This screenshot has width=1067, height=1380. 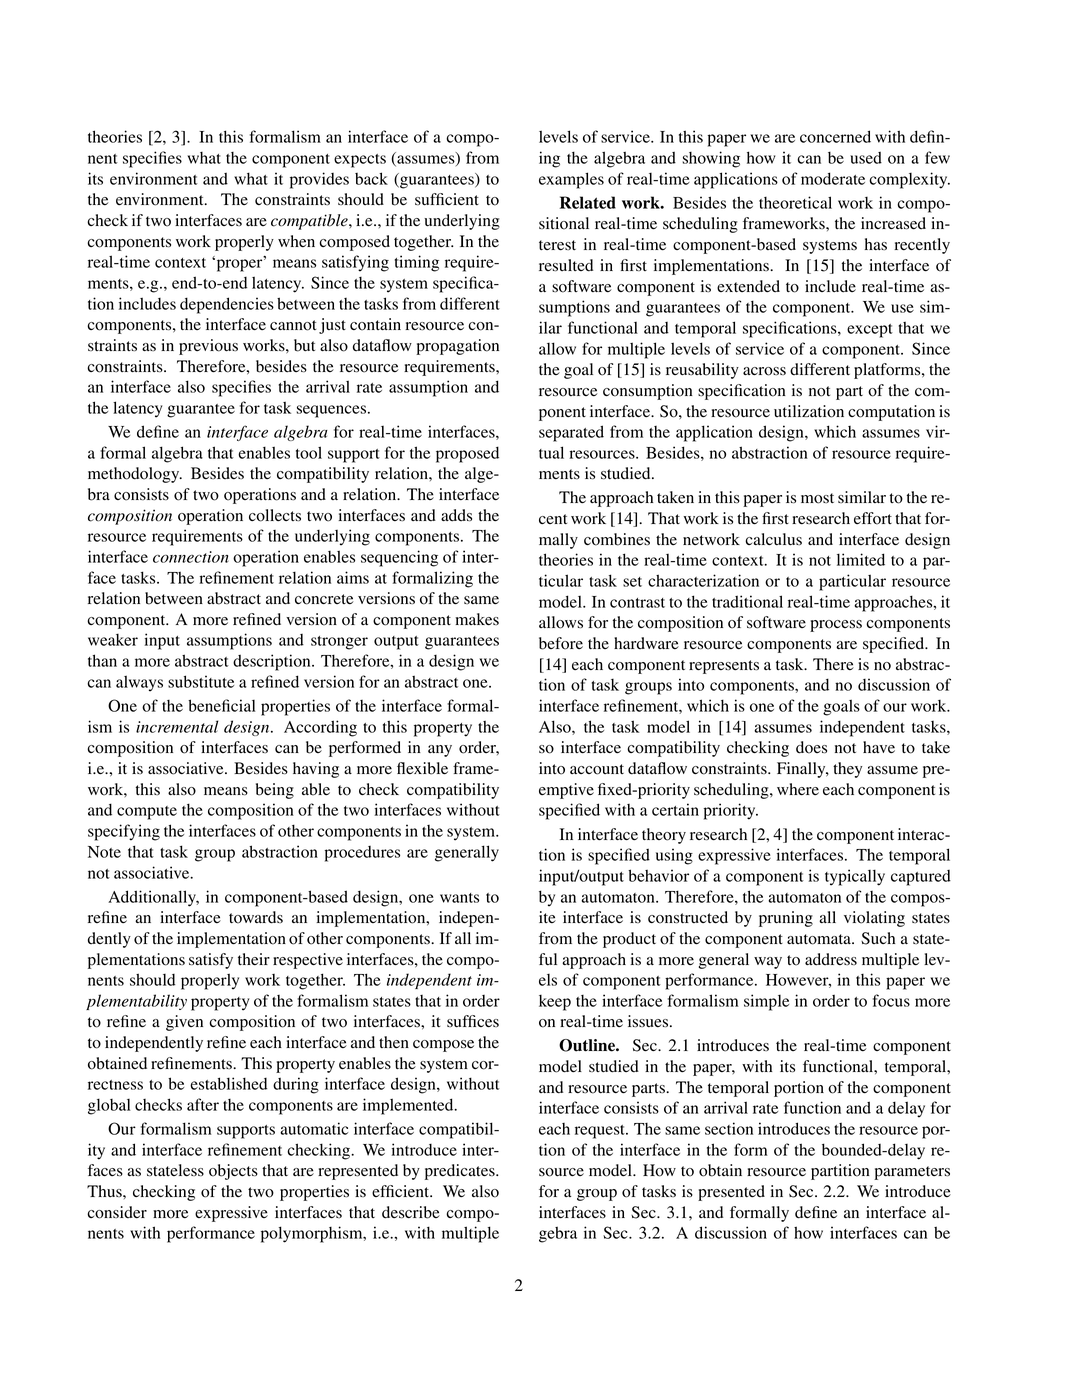 What do you see at coordinates (233, 1172) in the screenshot?
I see `objects` at bounding box center [233, 1172].
